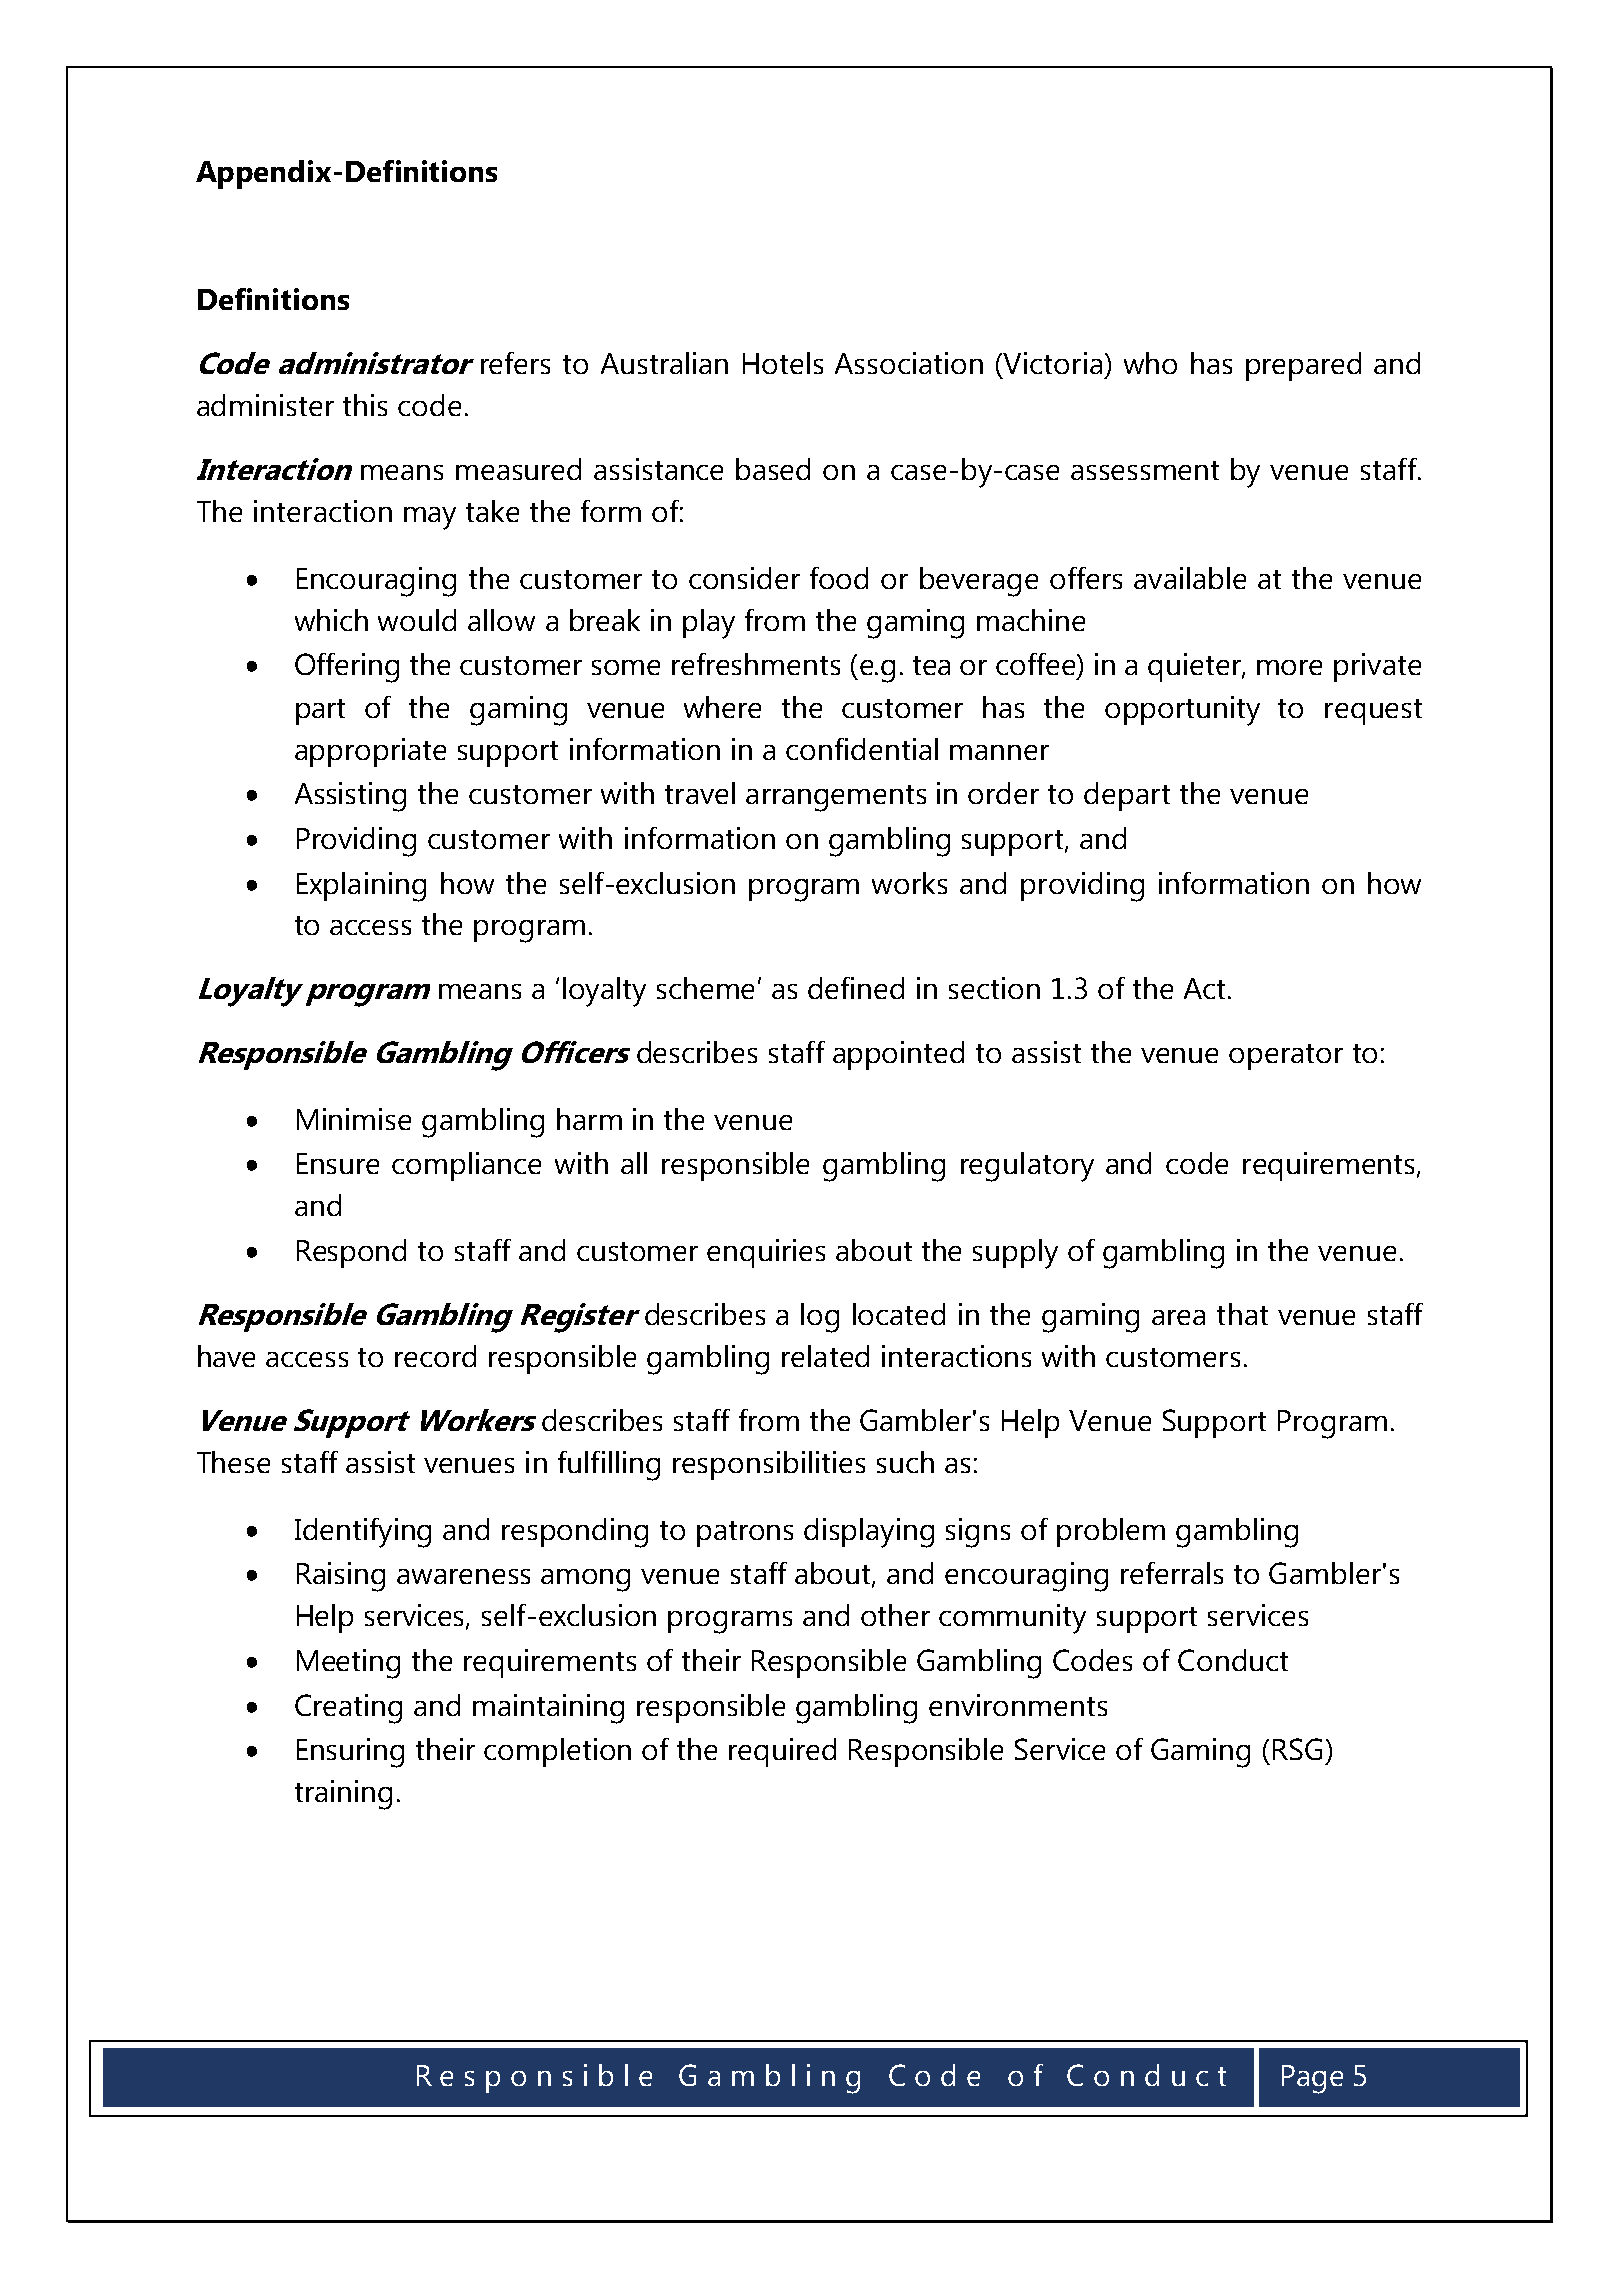  Describe the element at coordinates (783, 363) in the document. I see `Hotels` at that location.
